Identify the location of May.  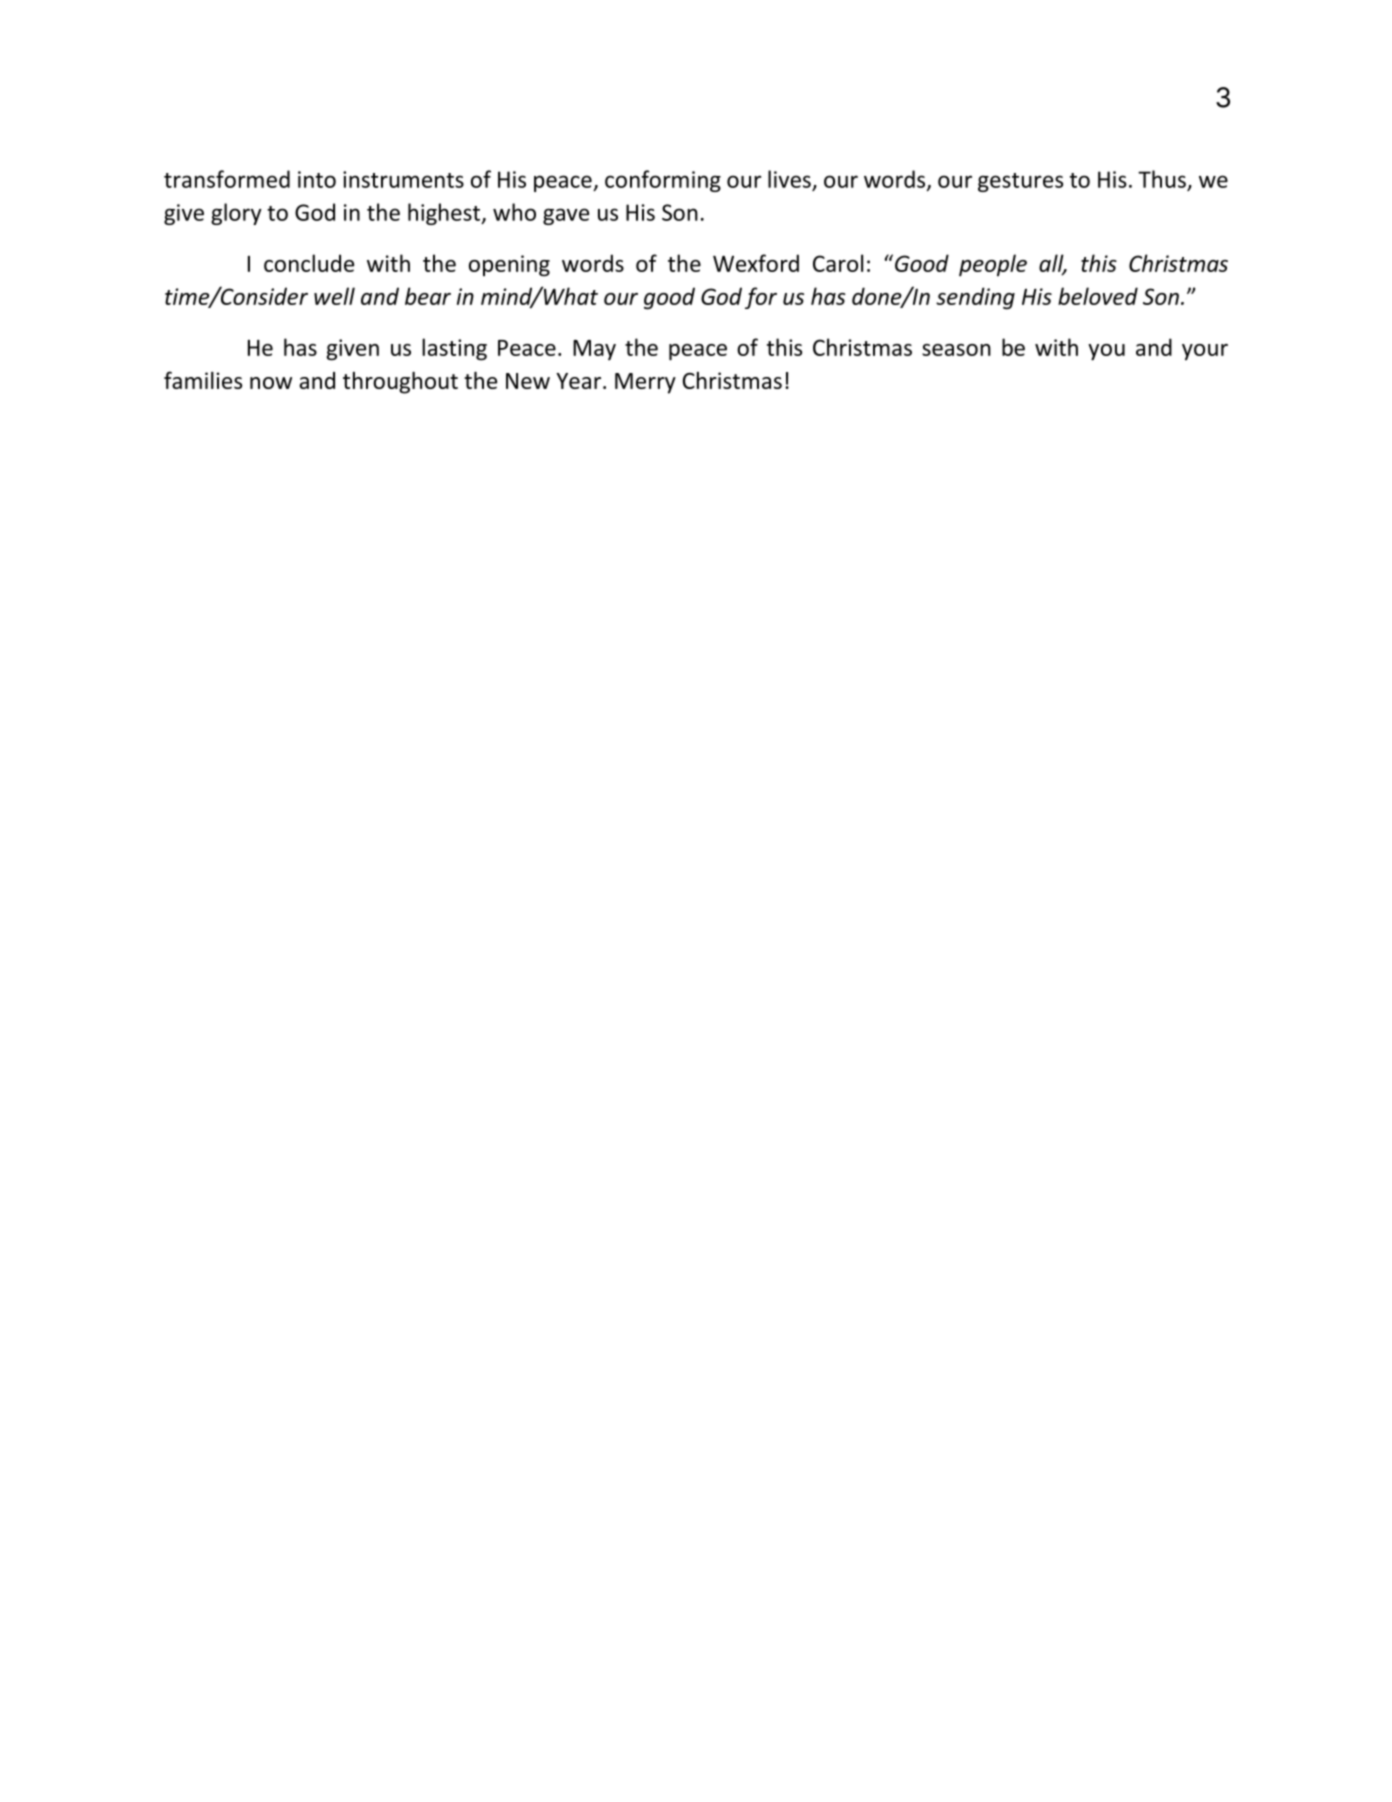
(594, 350).
